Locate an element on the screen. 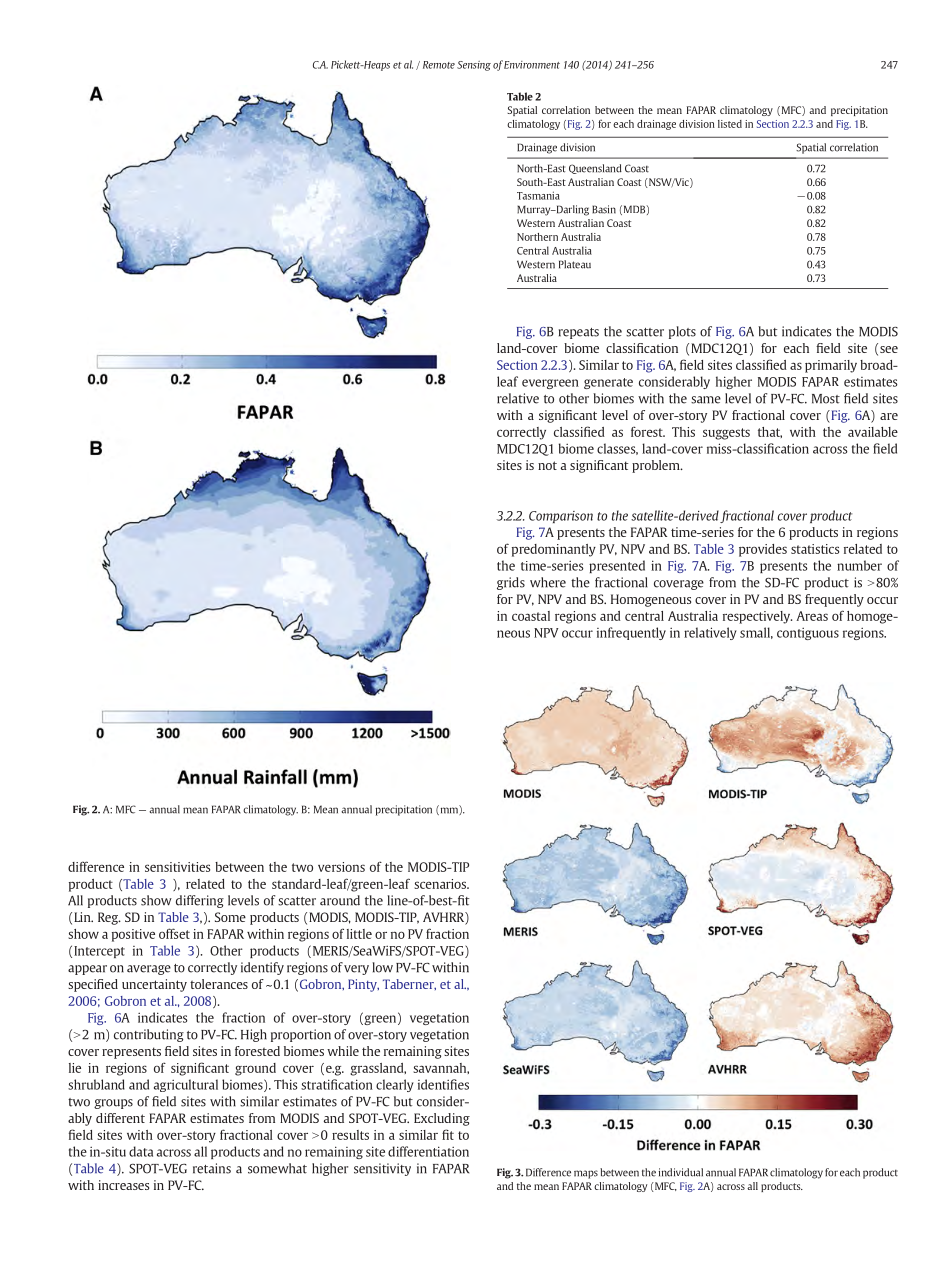 This screenshot has width=952, height=1270. primarily is located at coordinates (831, 366).
